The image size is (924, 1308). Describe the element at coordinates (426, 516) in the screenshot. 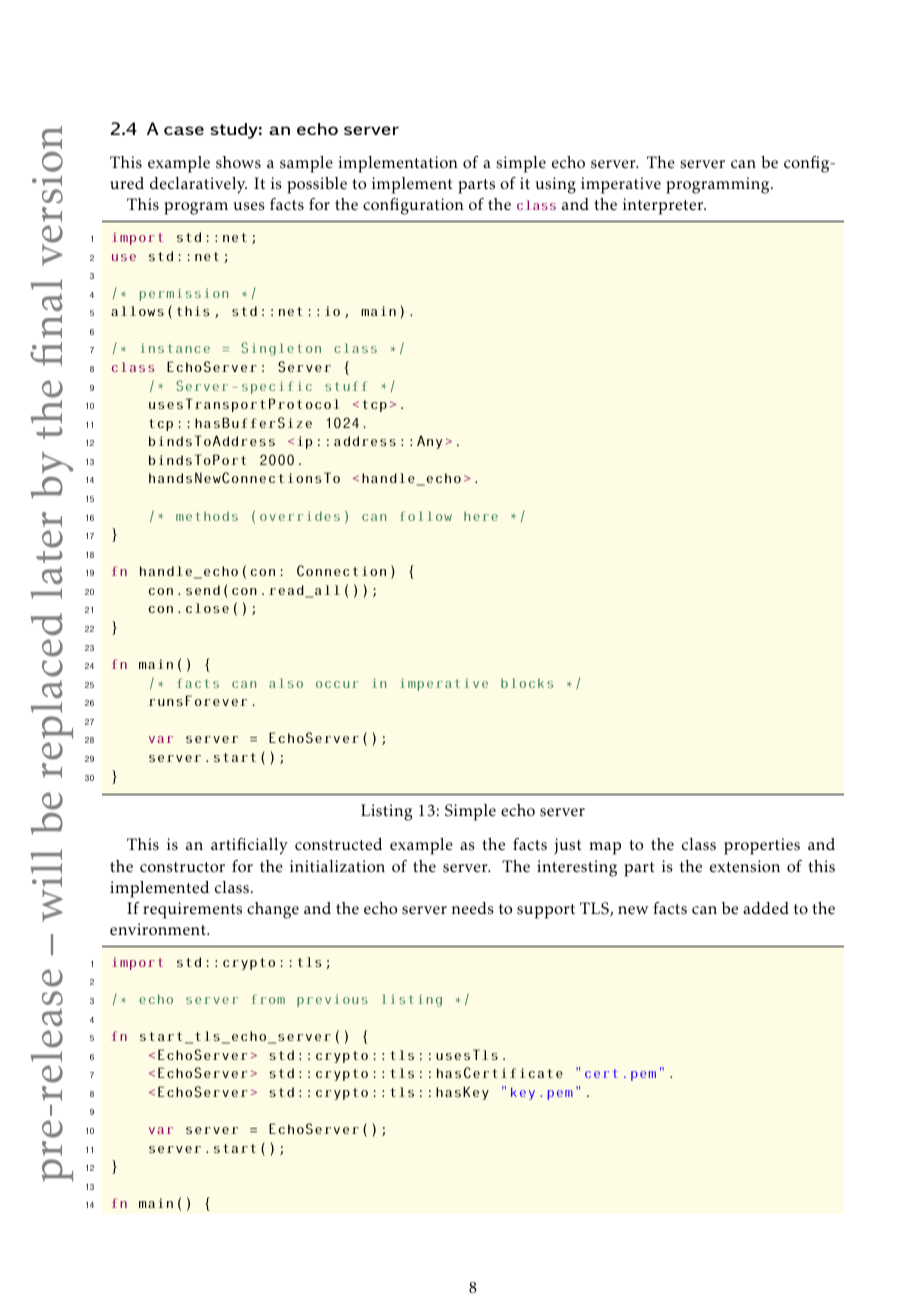

I see `follow` at that location.
